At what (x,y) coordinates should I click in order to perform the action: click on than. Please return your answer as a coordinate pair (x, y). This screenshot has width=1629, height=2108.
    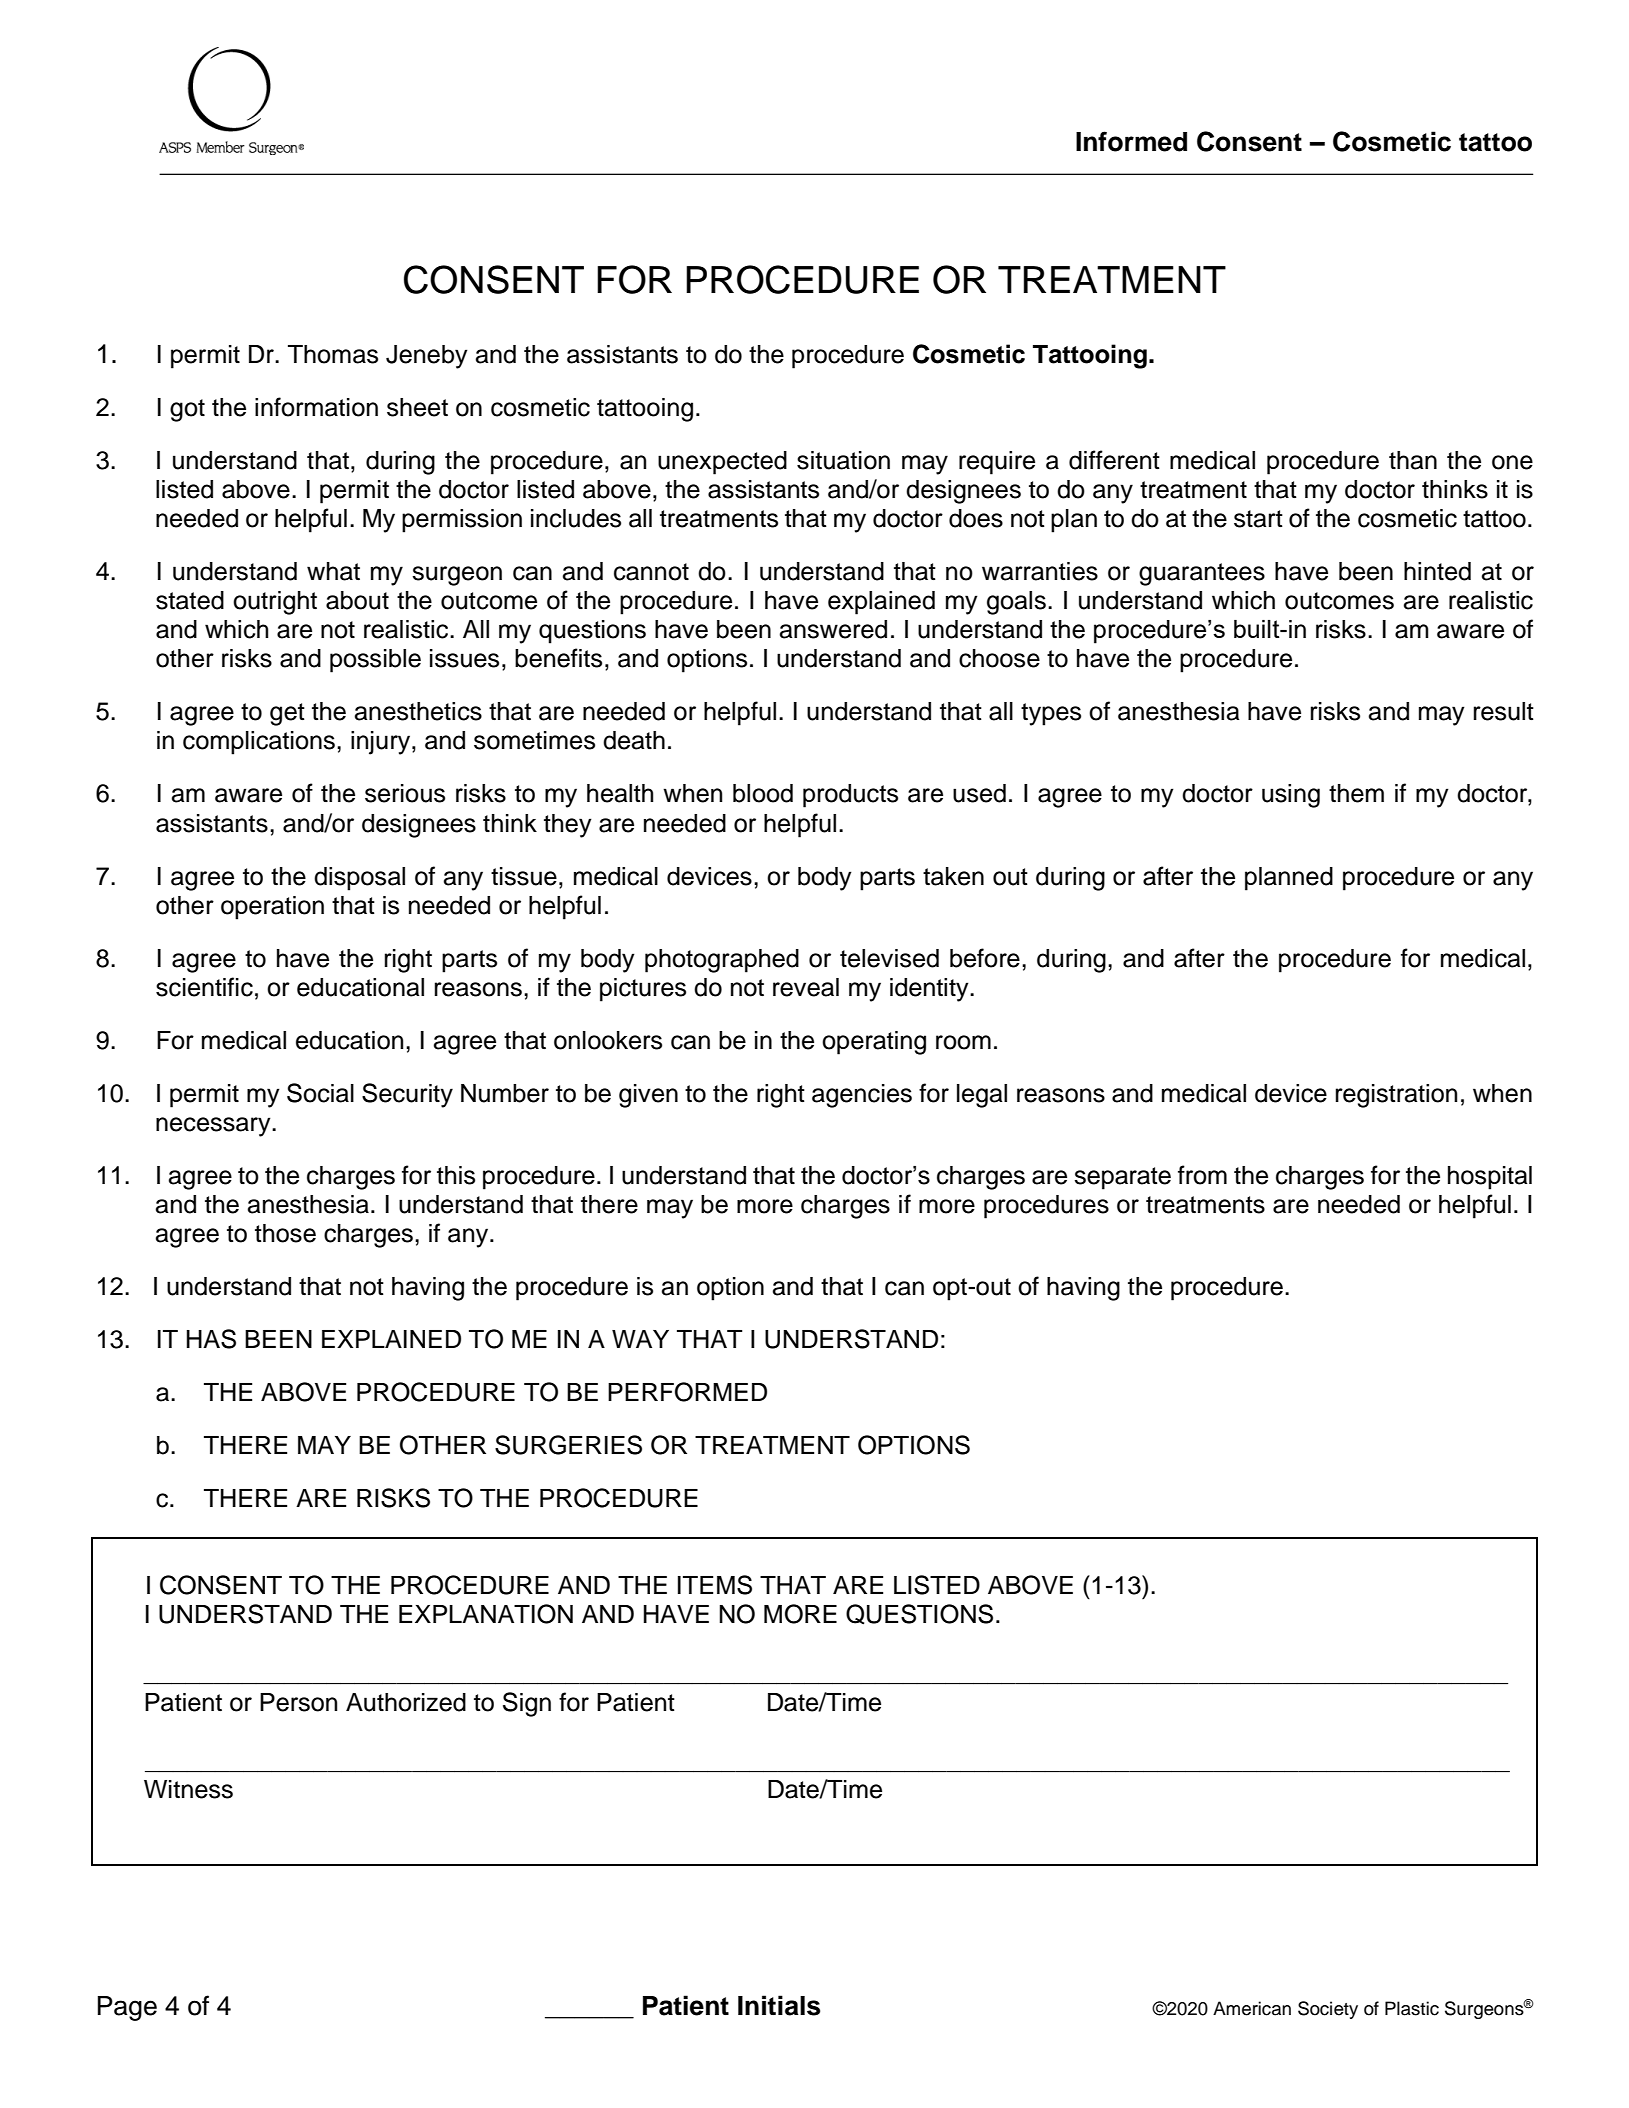
    Looking at the image, I should click on (1413, 460).
